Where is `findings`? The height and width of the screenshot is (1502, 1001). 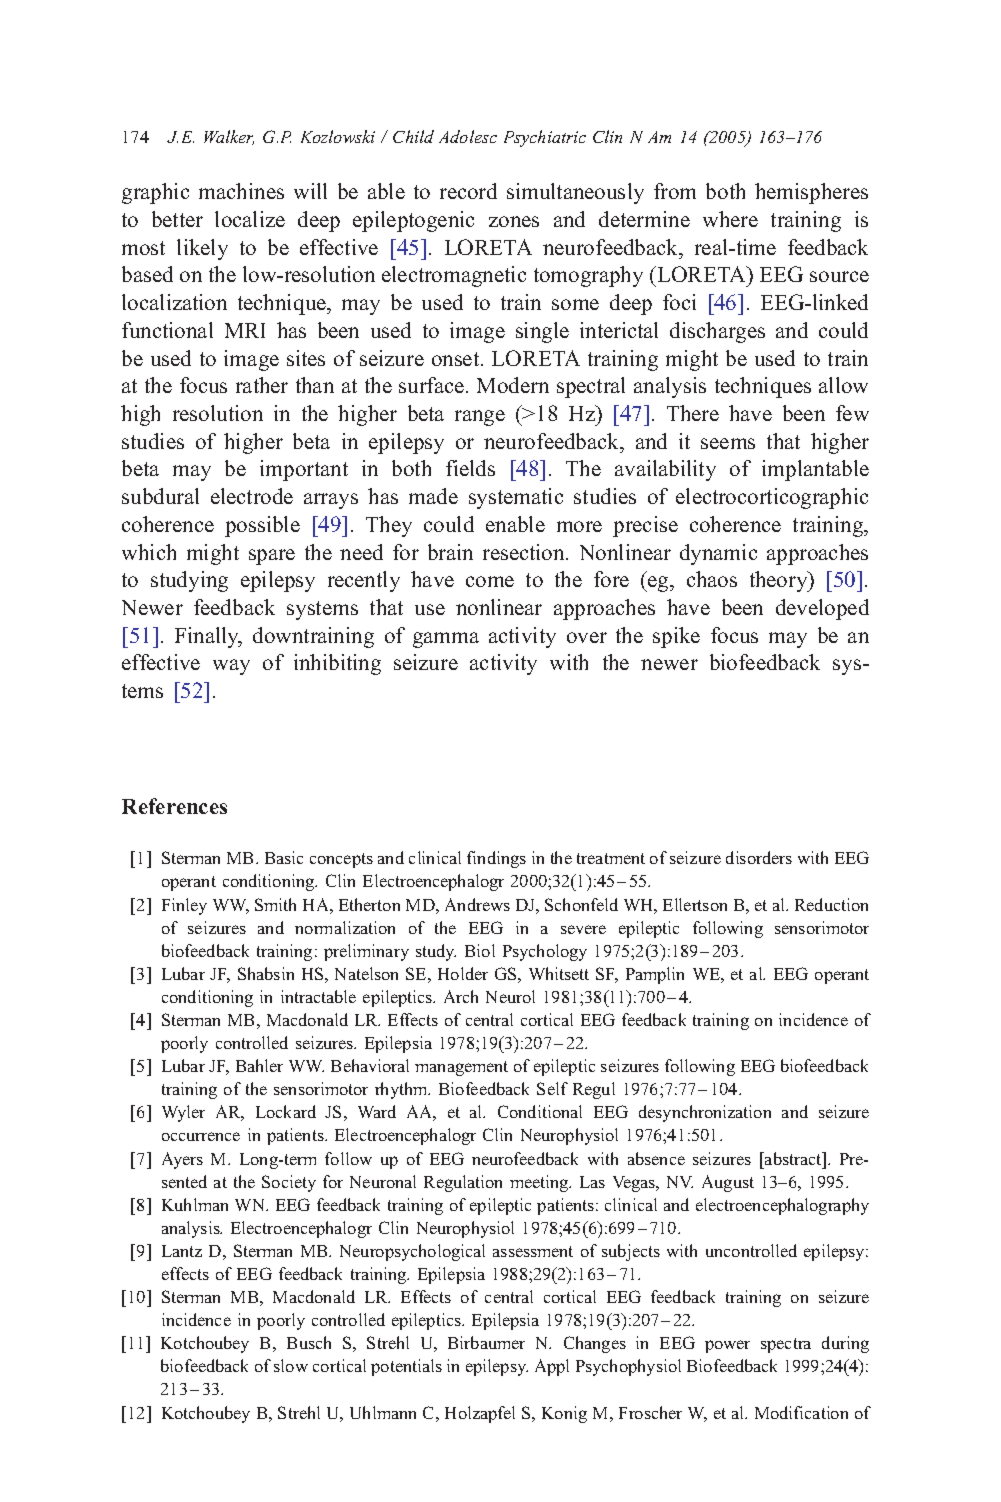
findings is located at coordinates (496, 859).
